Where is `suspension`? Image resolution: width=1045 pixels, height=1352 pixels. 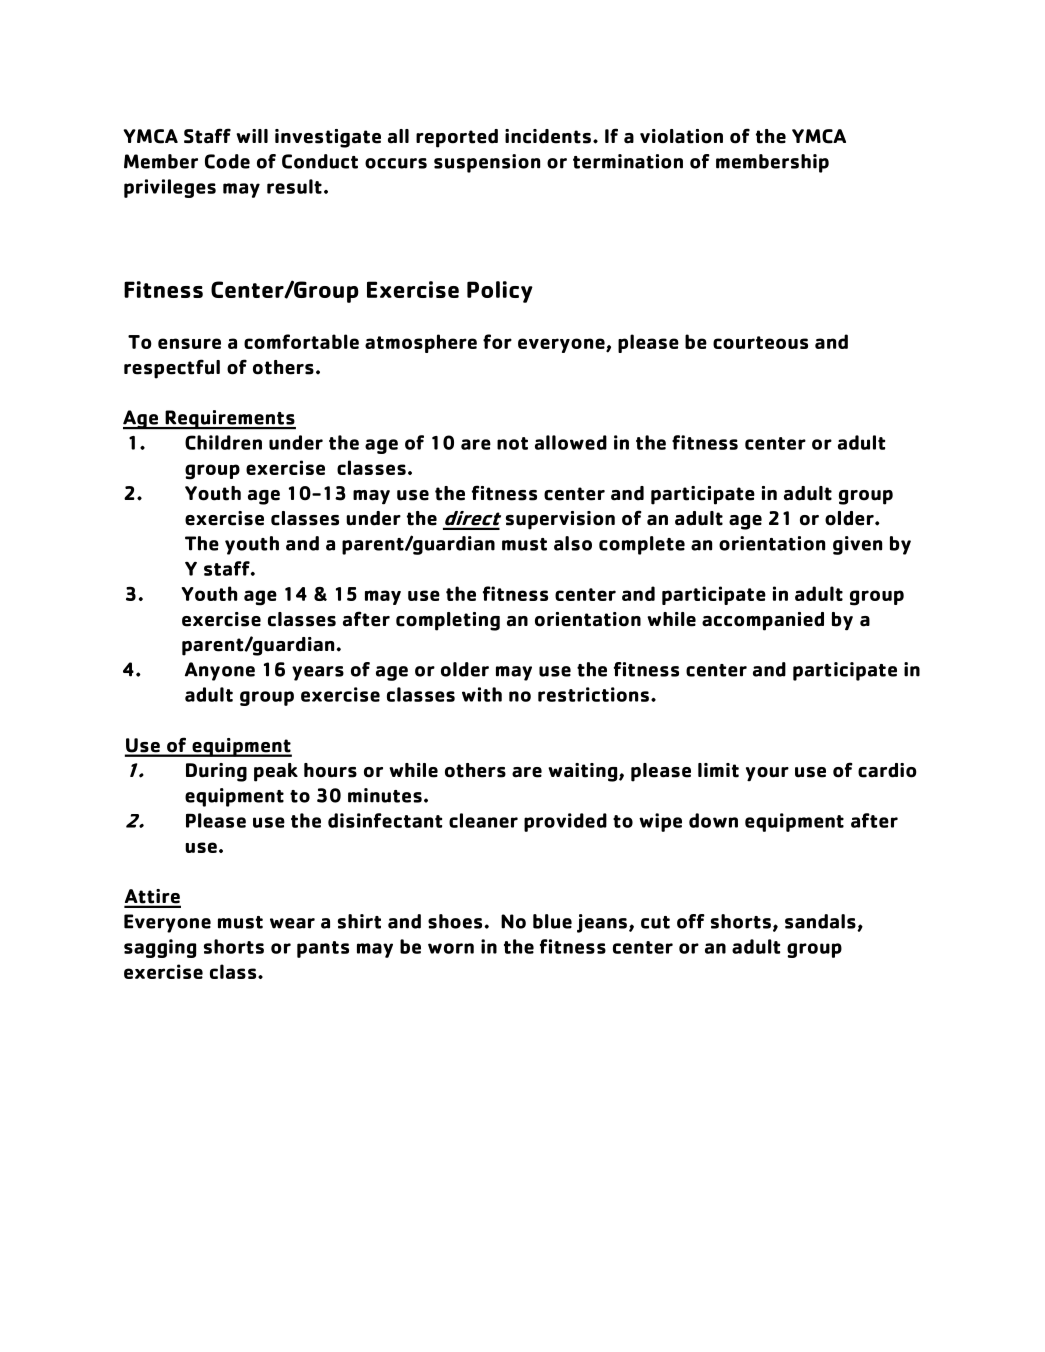
suspension is located at coordinates (487, 163).
